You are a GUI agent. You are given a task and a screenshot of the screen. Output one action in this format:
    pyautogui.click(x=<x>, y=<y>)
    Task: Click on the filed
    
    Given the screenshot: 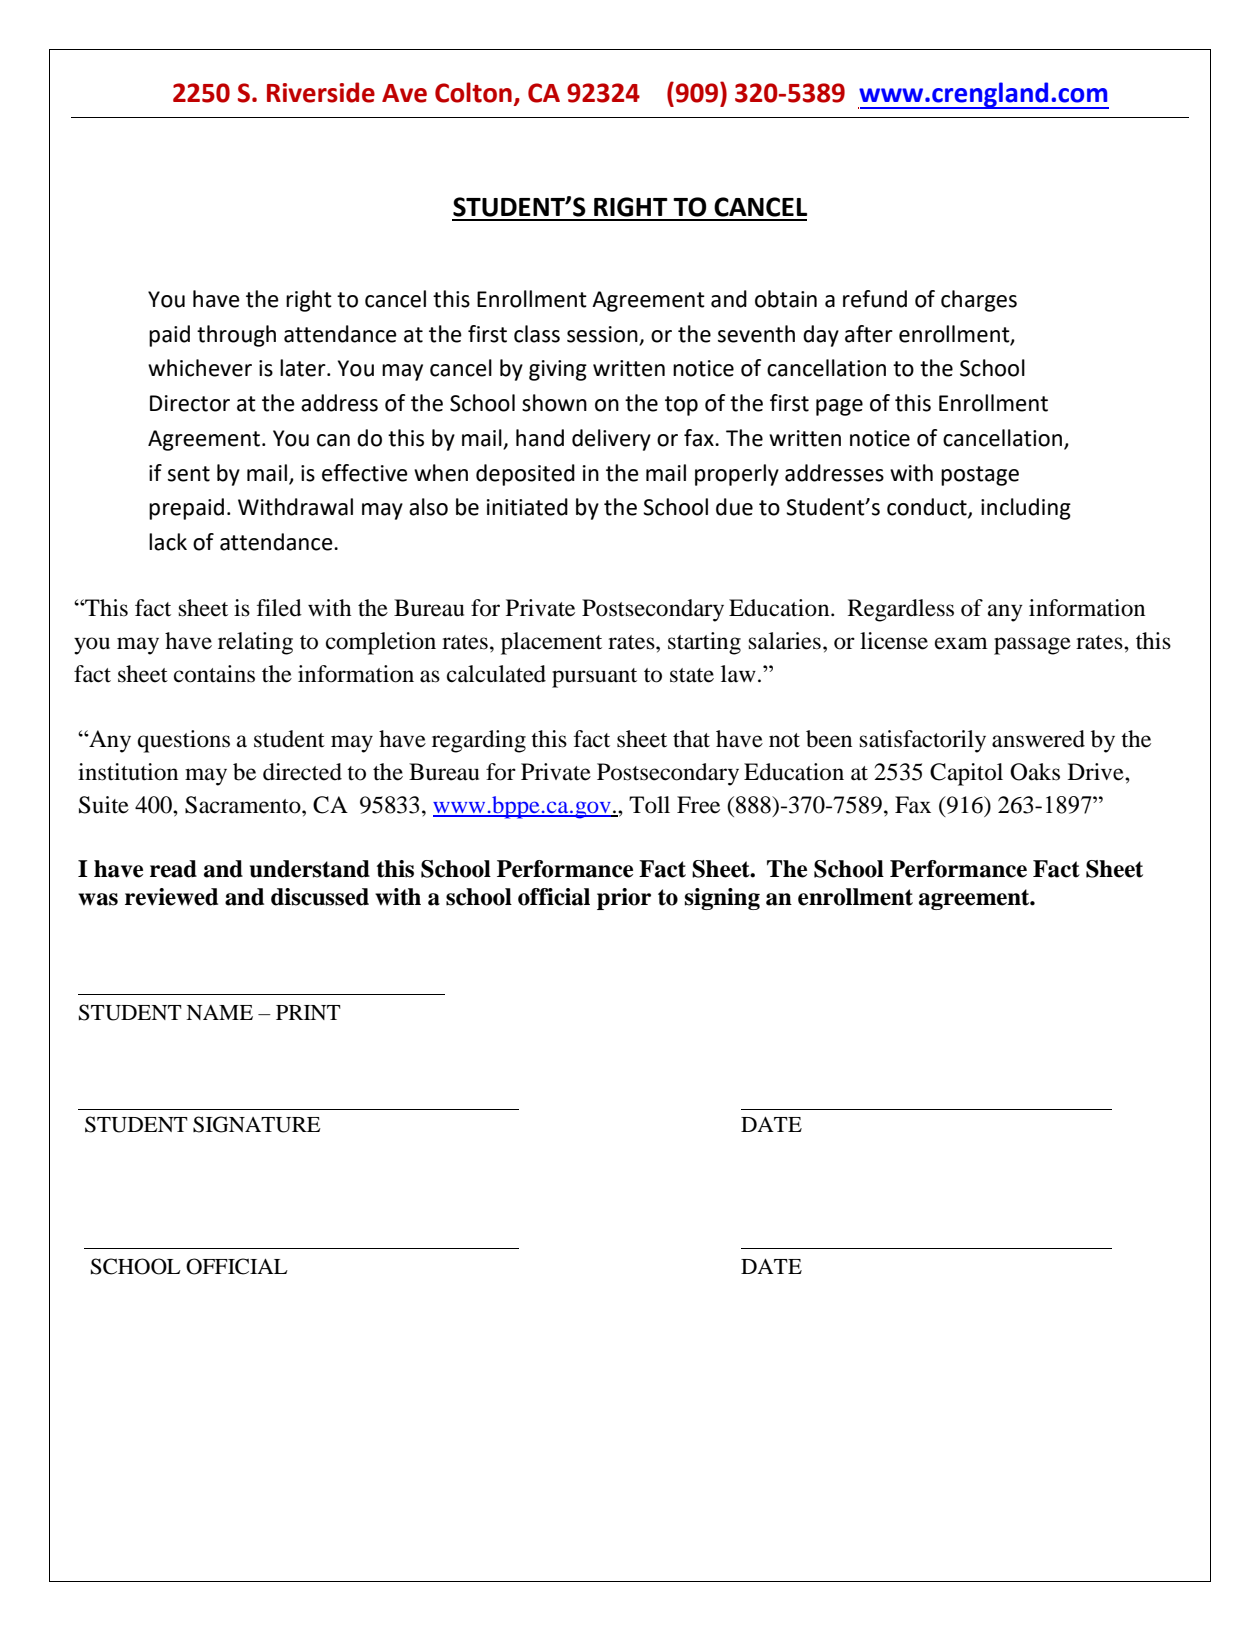 What is the action you would take?
    pyautogui.click(x=279, y=608)
